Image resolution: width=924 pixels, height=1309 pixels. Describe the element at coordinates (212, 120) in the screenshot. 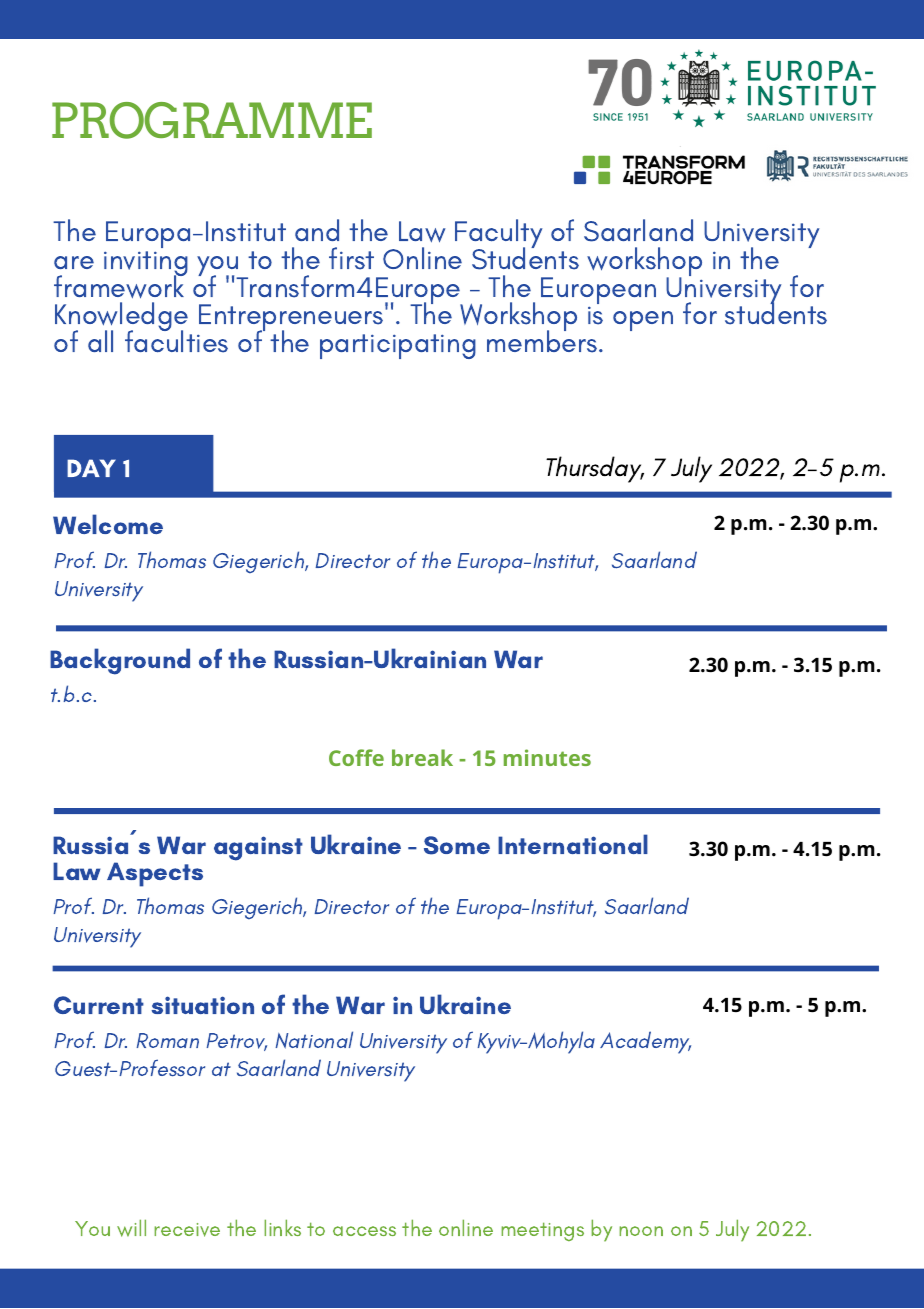

I see `PROGRAMME` at that location.
